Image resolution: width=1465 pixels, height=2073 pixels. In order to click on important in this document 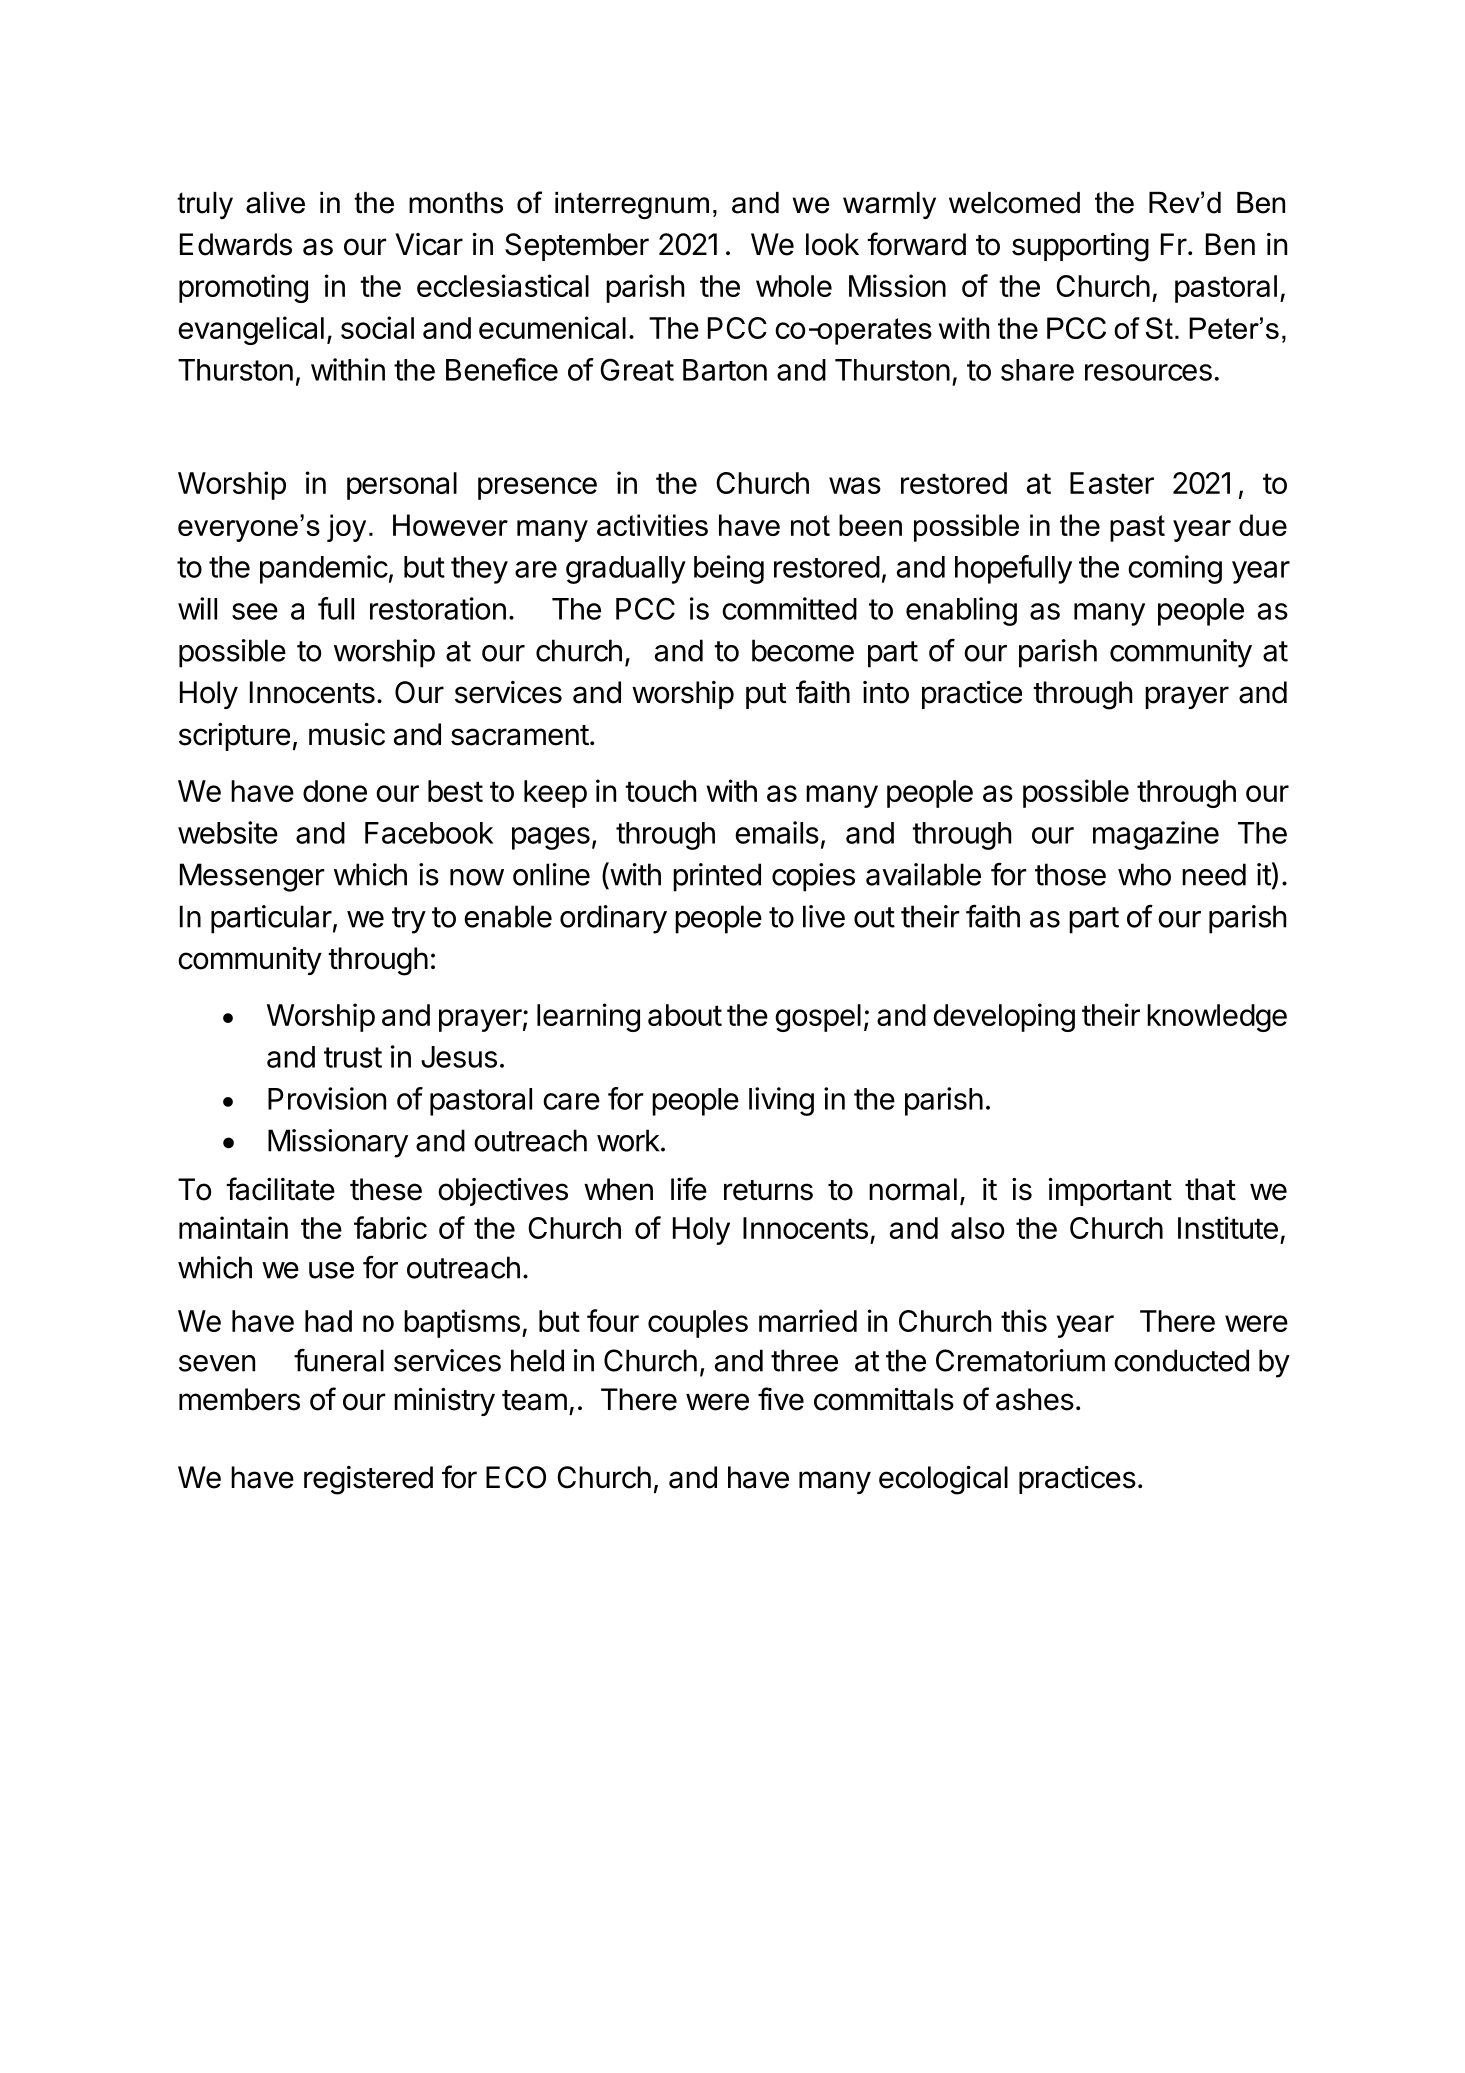, I will do `click(1110, 1192)`.
